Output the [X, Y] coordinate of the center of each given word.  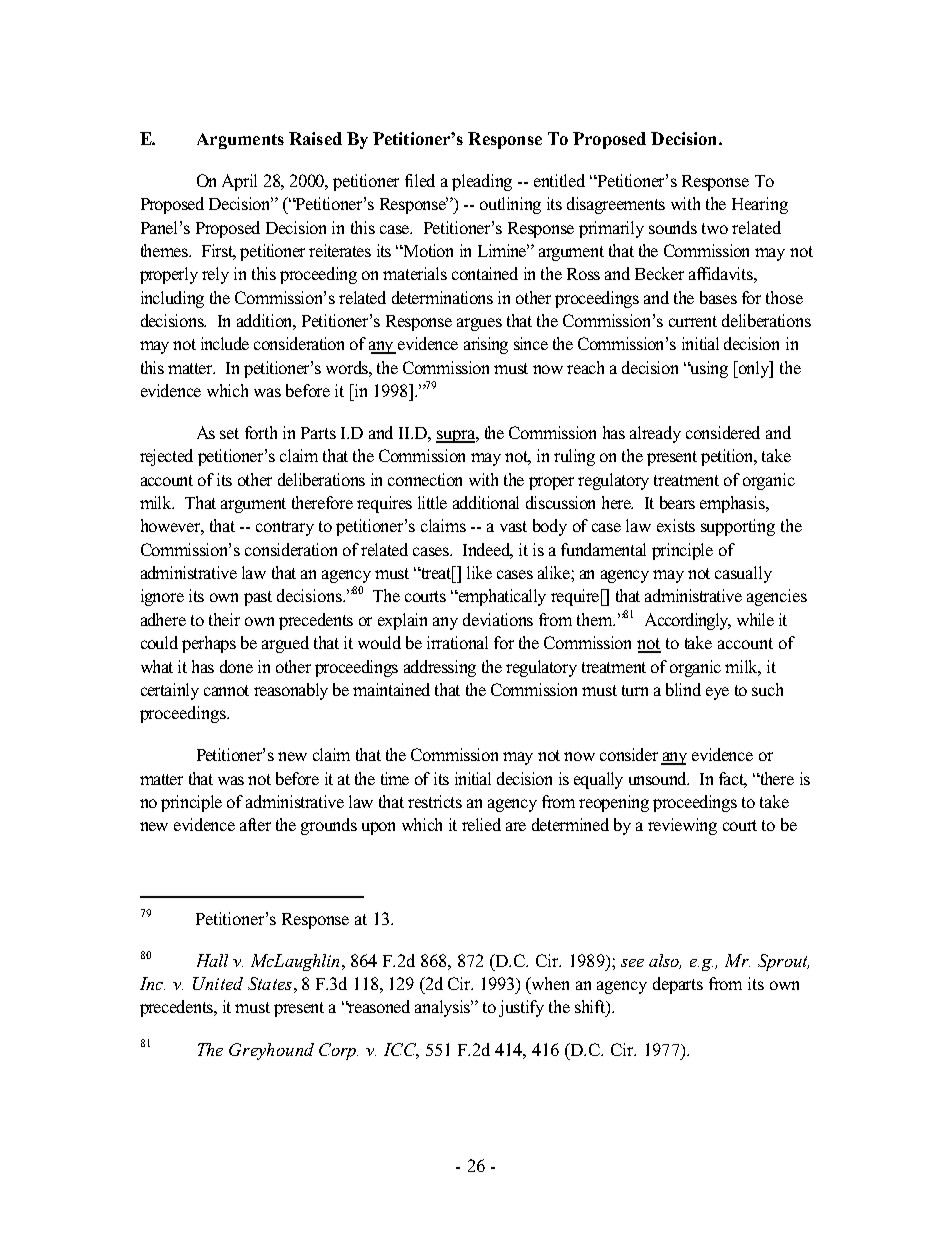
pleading [482, 182]
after [255, 824]
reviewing [682, 826]
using [708, 369]
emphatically [501, 597]
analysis [444, 1008]
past [258, 598]
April [239, 182]
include [225, 343]
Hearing [760, 205]
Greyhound [271, 1051]
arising [486, 345]
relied [481, 824]
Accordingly [688, 621]
